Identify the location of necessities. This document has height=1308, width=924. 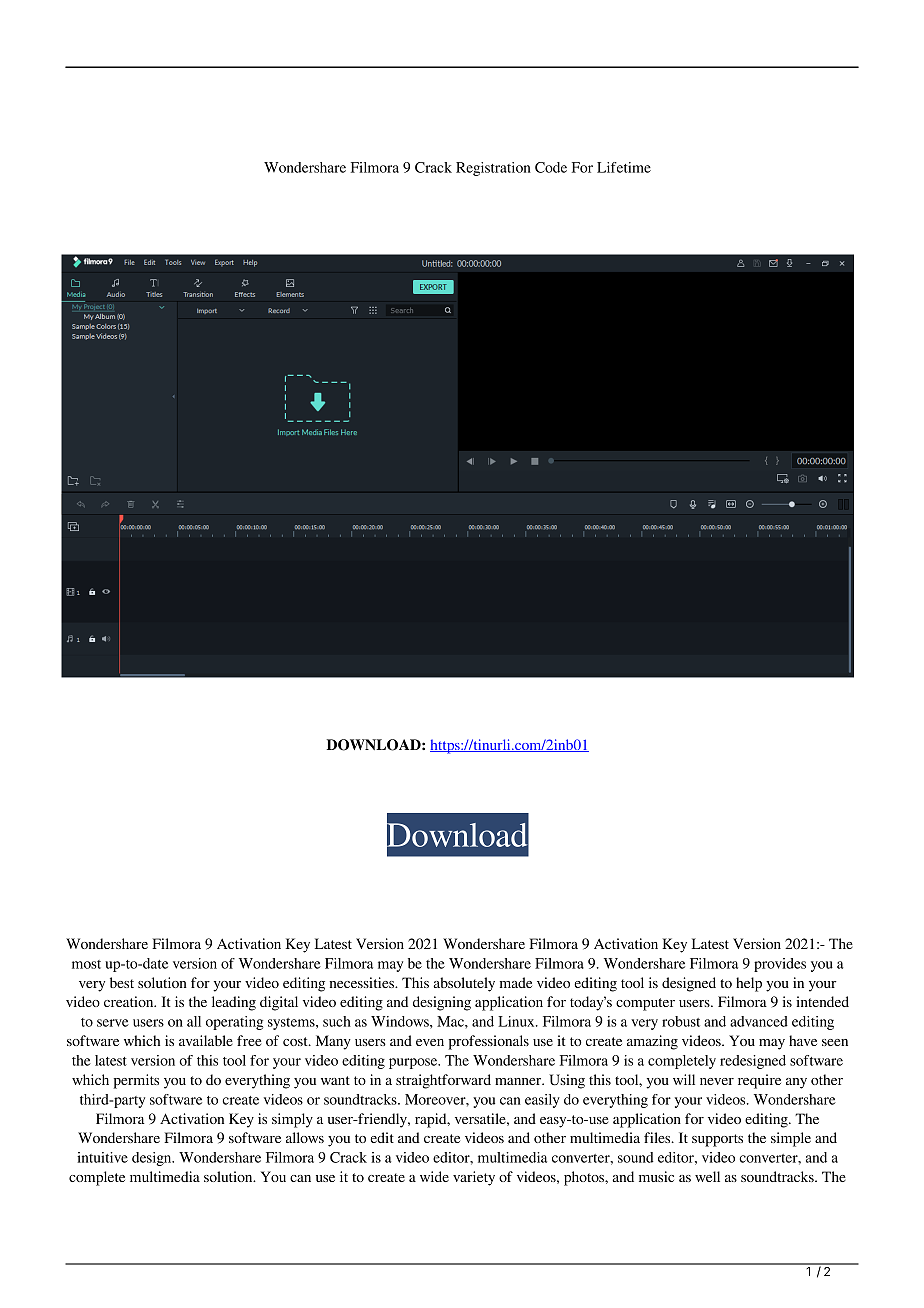
(363, 982).
